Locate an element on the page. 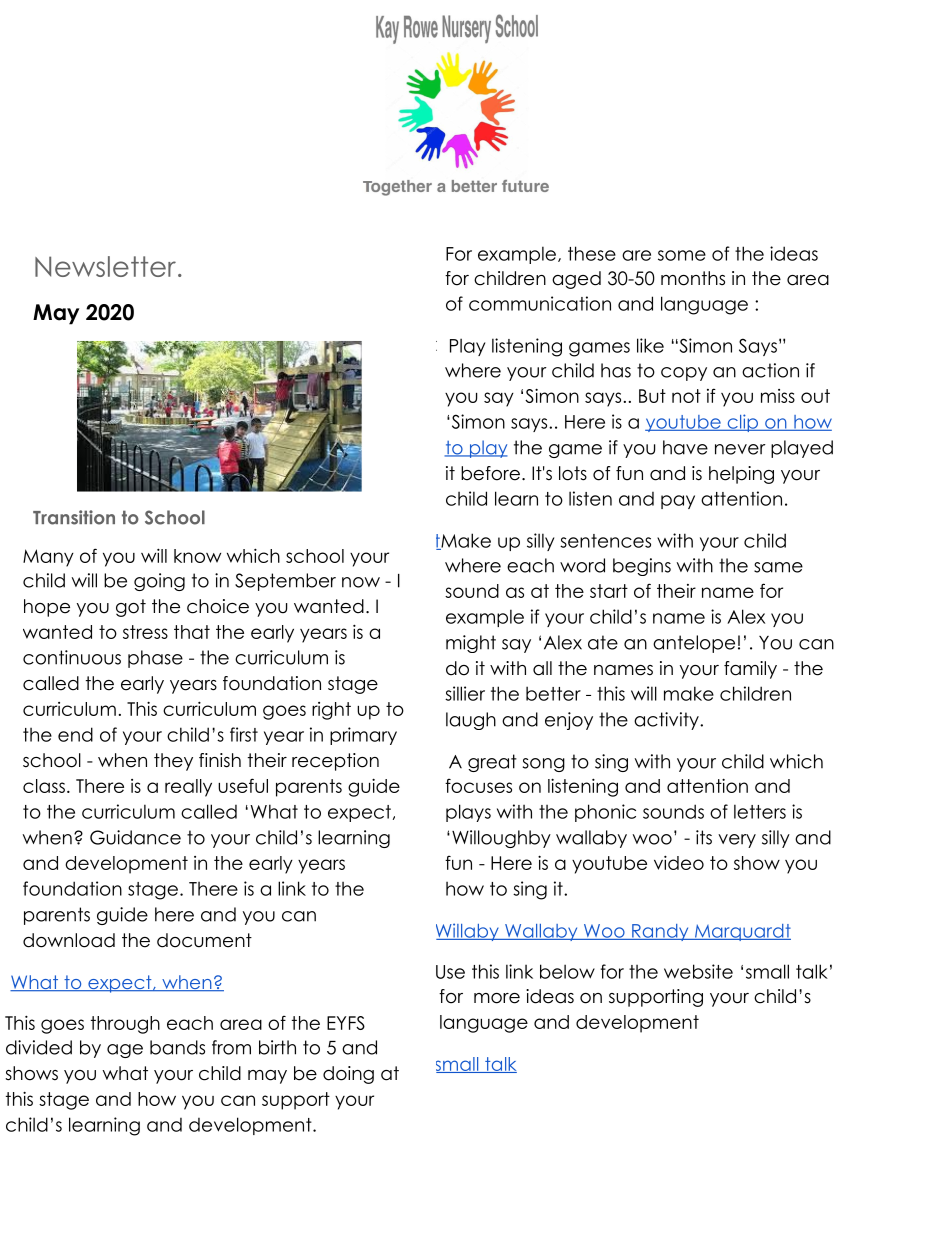 The image size is (952, 1233). before is located at coordinates (490, 473).
